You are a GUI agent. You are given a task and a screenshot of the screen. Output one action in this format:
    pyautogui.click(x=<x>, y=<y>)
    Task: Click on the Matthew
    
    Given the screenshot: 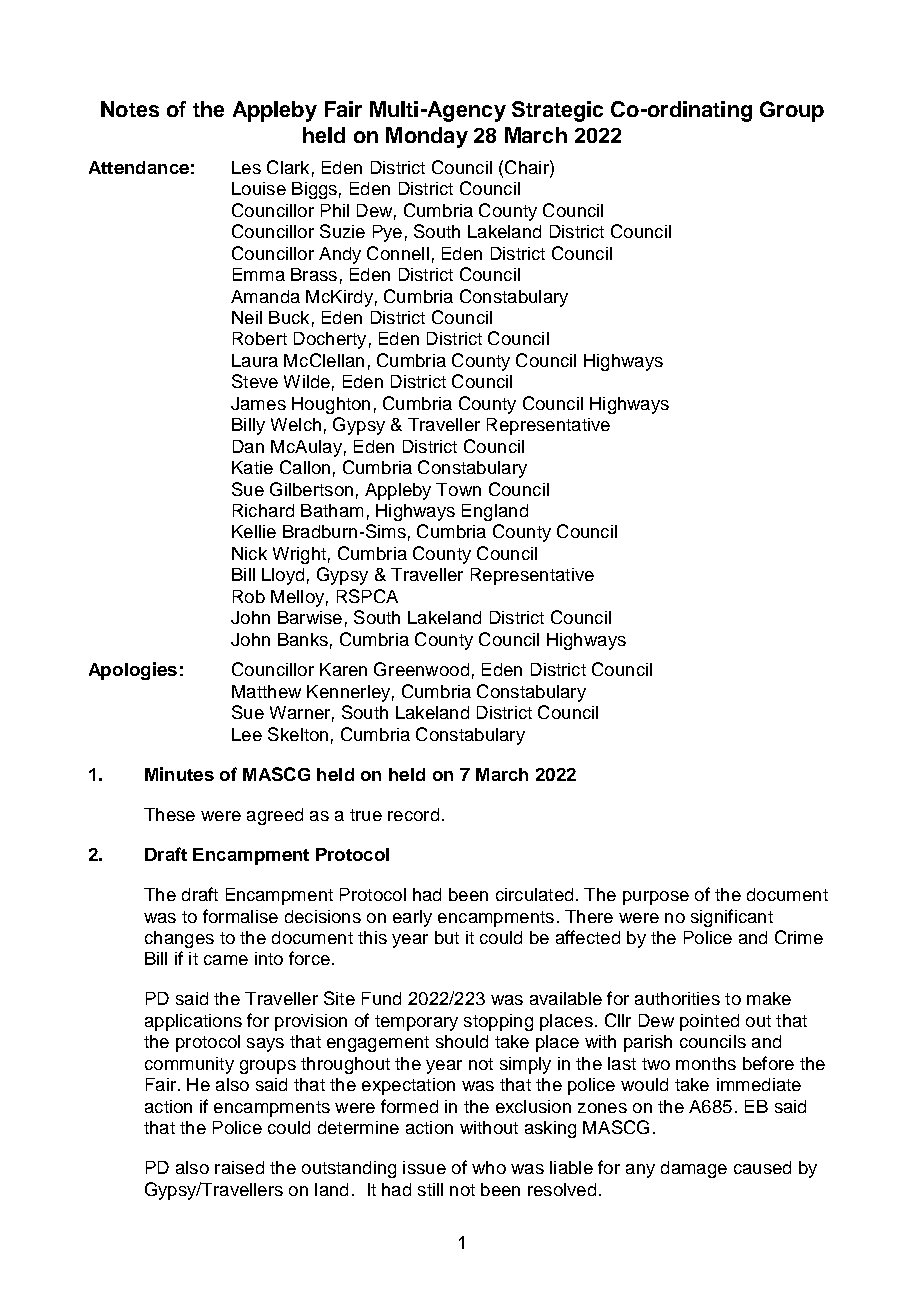 What is the action you would take?
    pyautogui.click(x=266, y=691)
